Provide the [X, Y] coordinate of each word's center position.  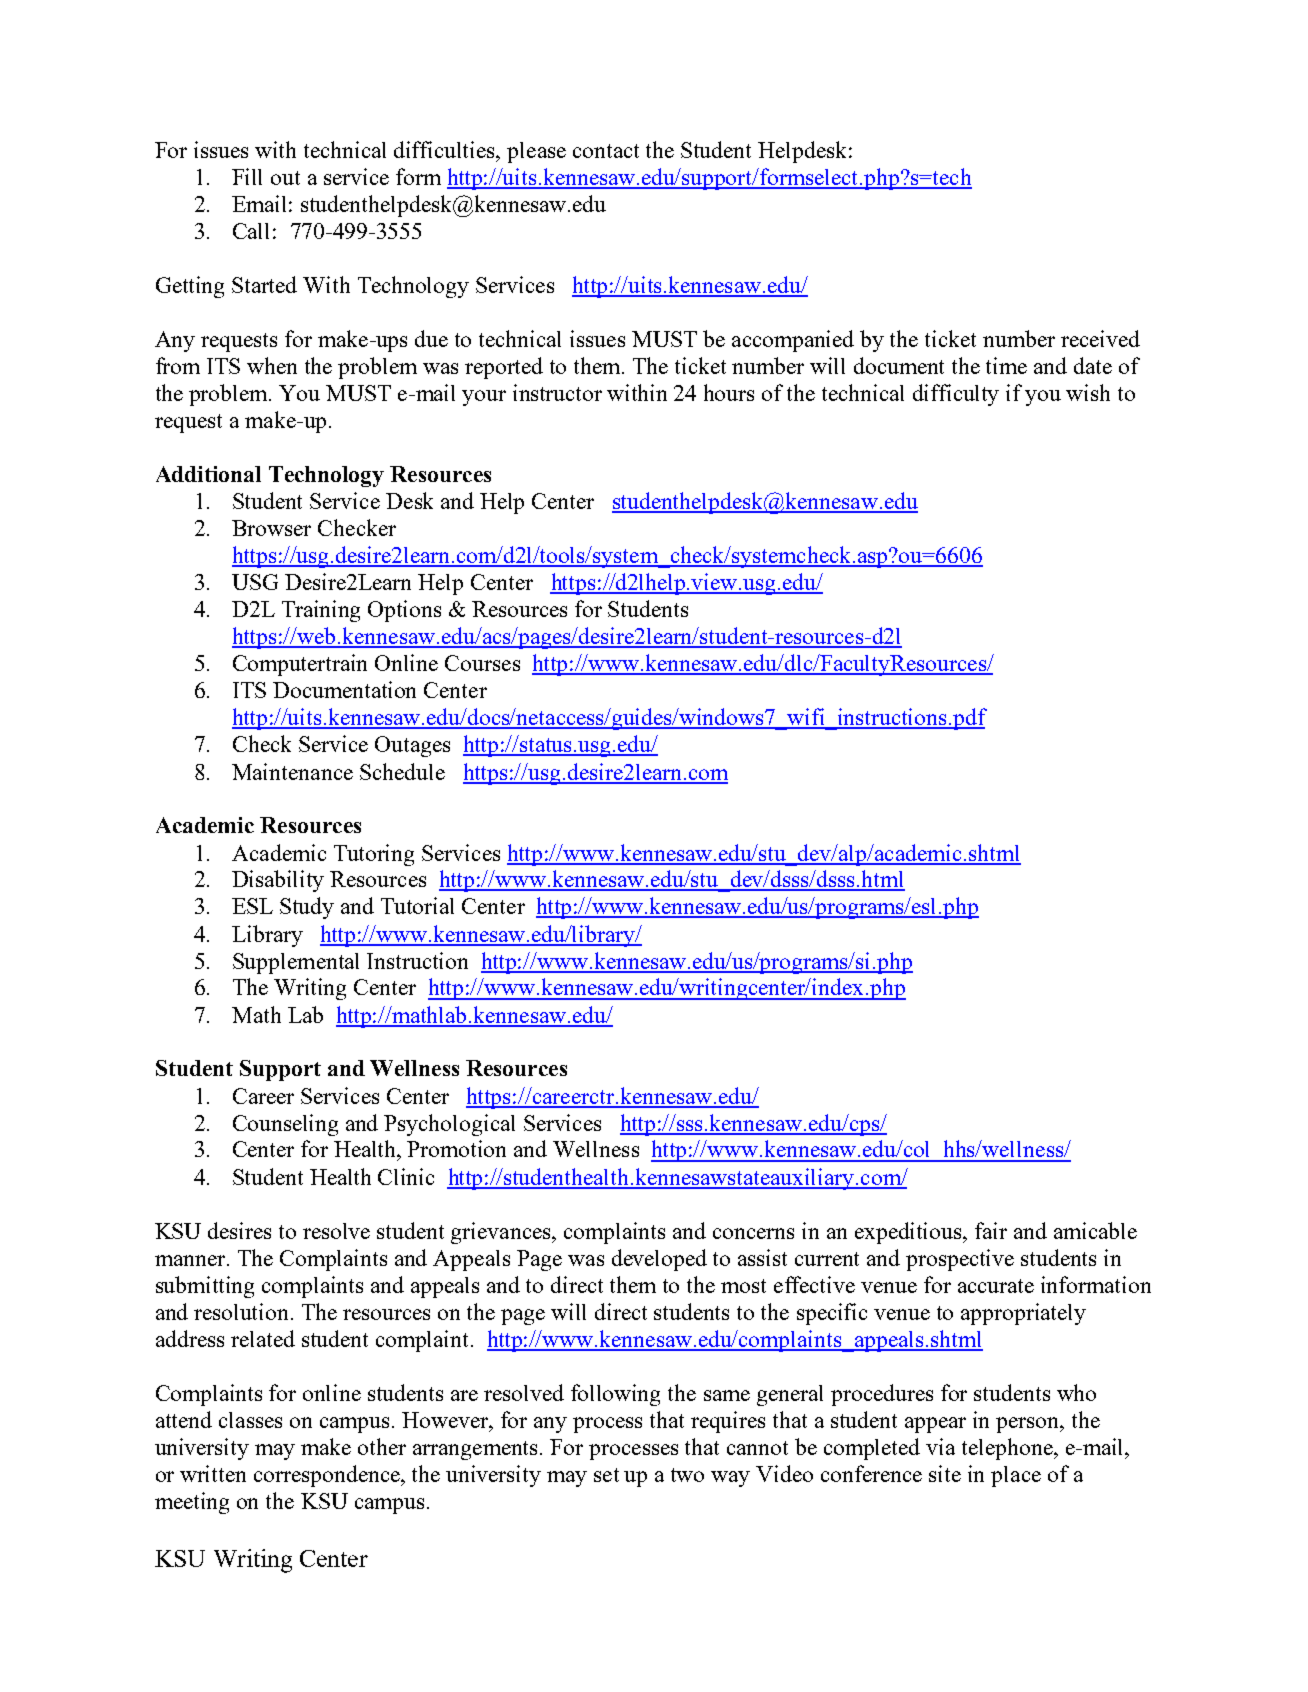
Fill [247, 176]
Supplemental [296, 963]
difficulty [956, 395]
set [606, 1475]
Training [321, 611]
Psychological [449, 1125]
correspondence [328, 1476]
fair [991, 1230]
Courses [482, 663]
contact [606, 151]
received [1100, 338]
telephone [1008, 1449]
